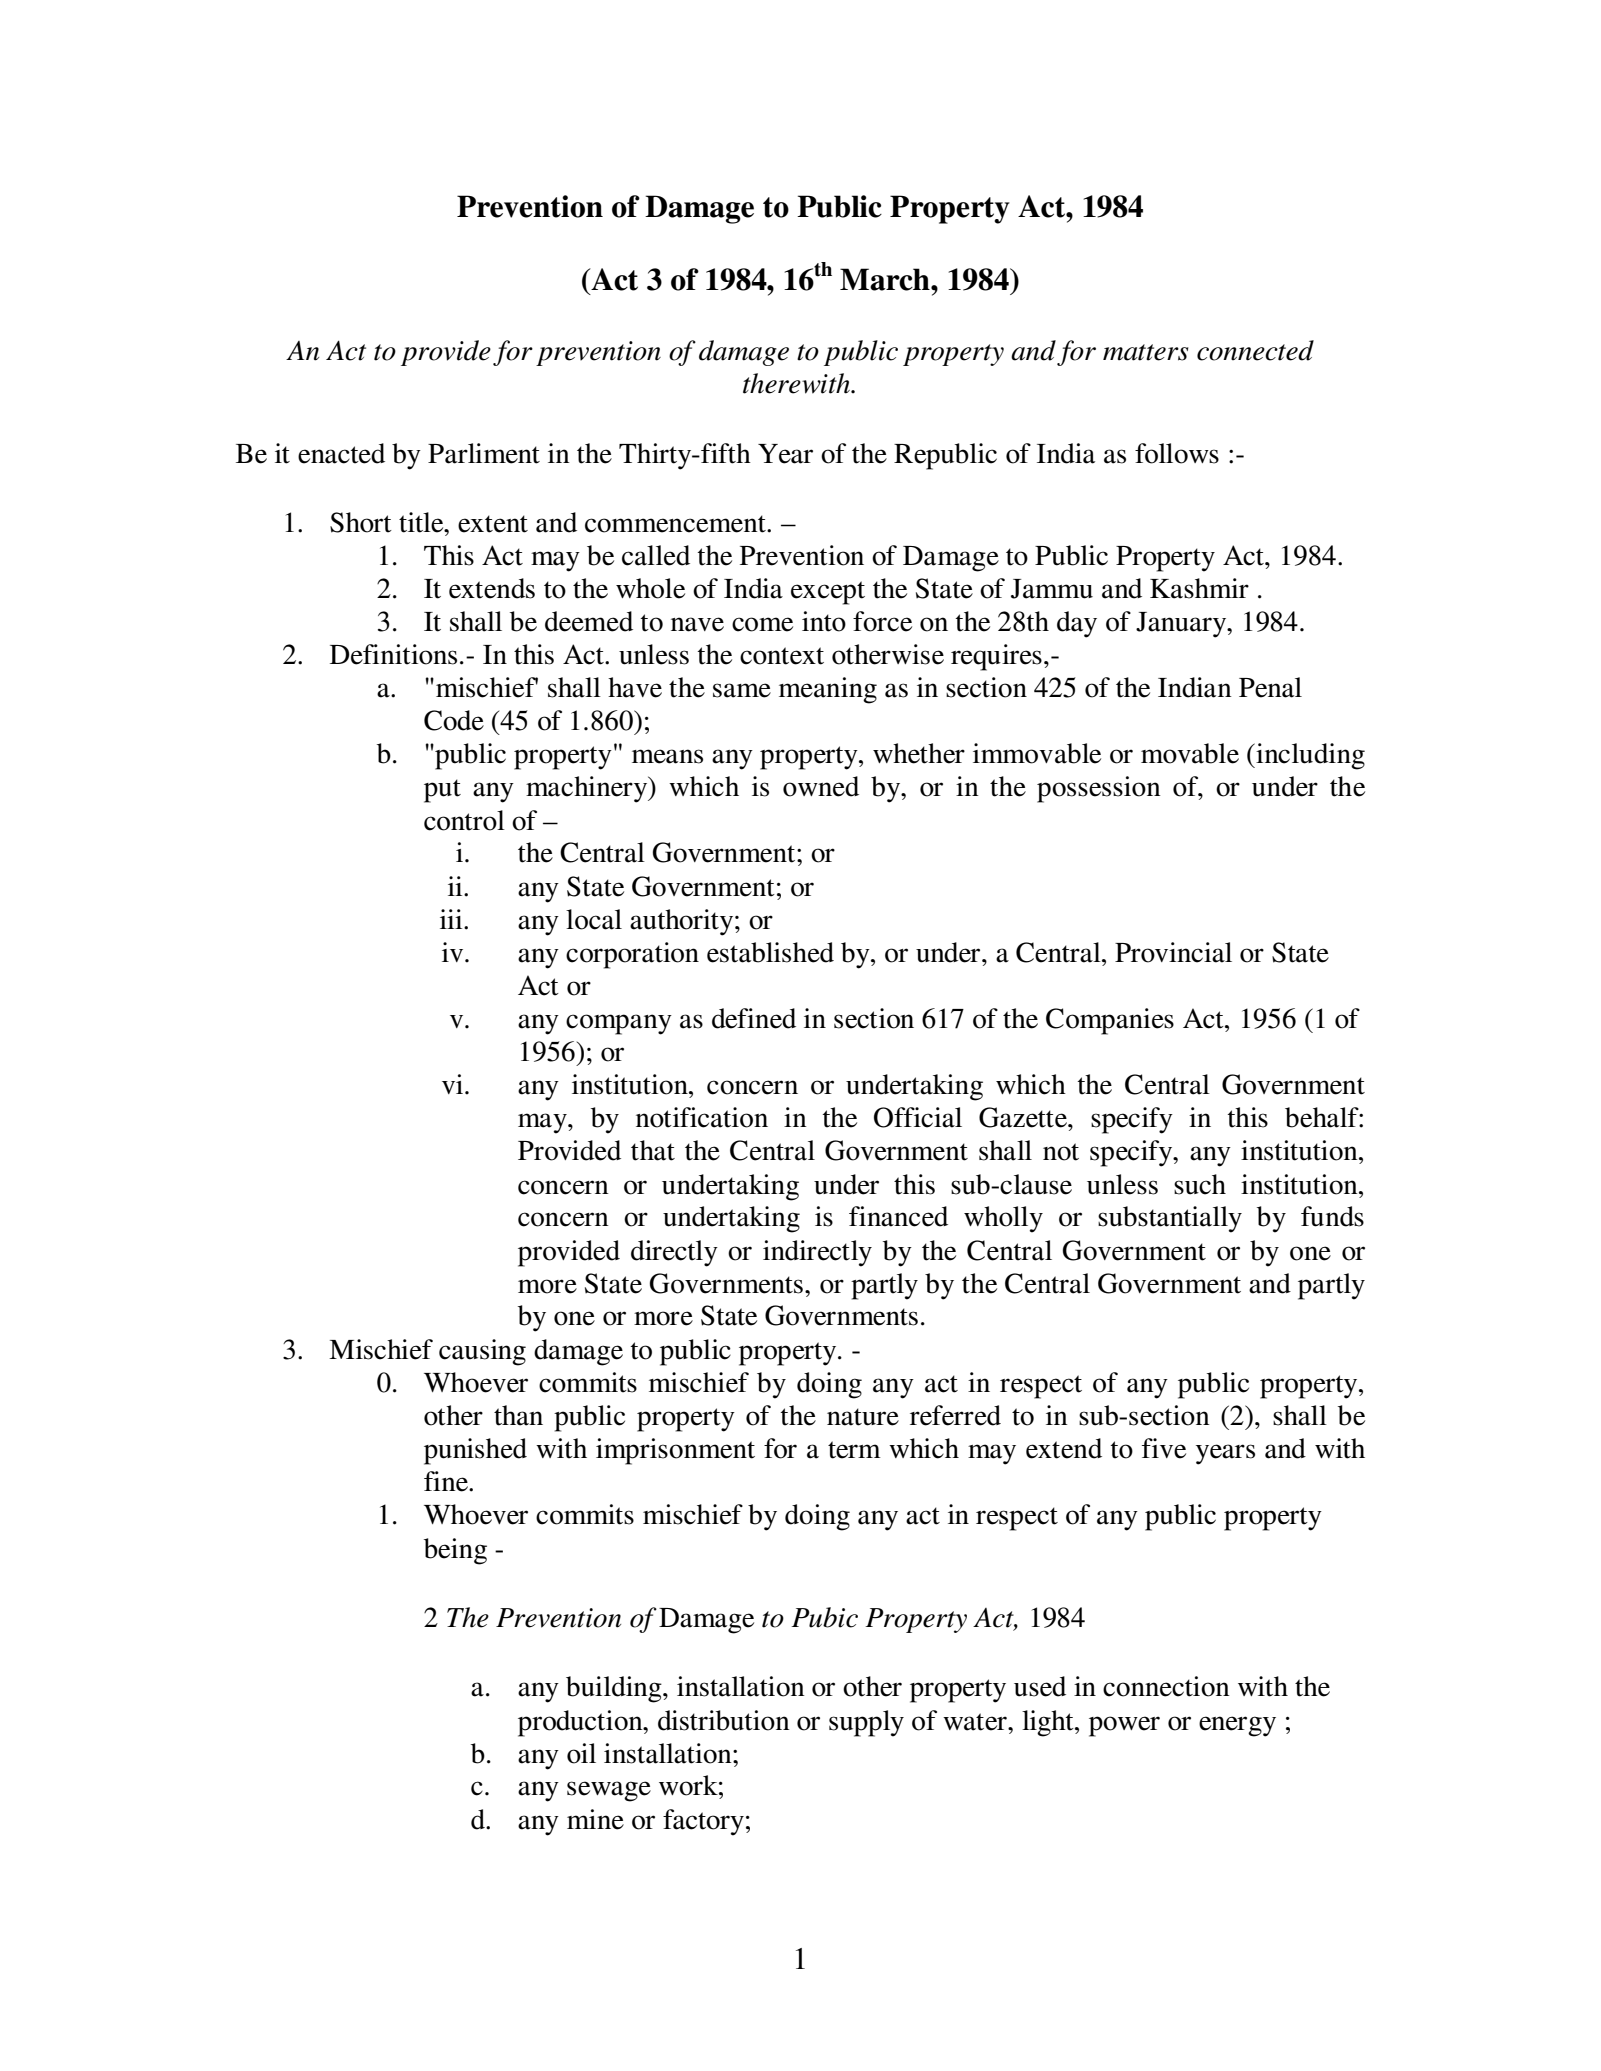 This screenshot has height=2071, width=1601. What do you see at coordinates (581, 1753) in the screenshot?
I see `oil` at bounding box center [581, 1753].
